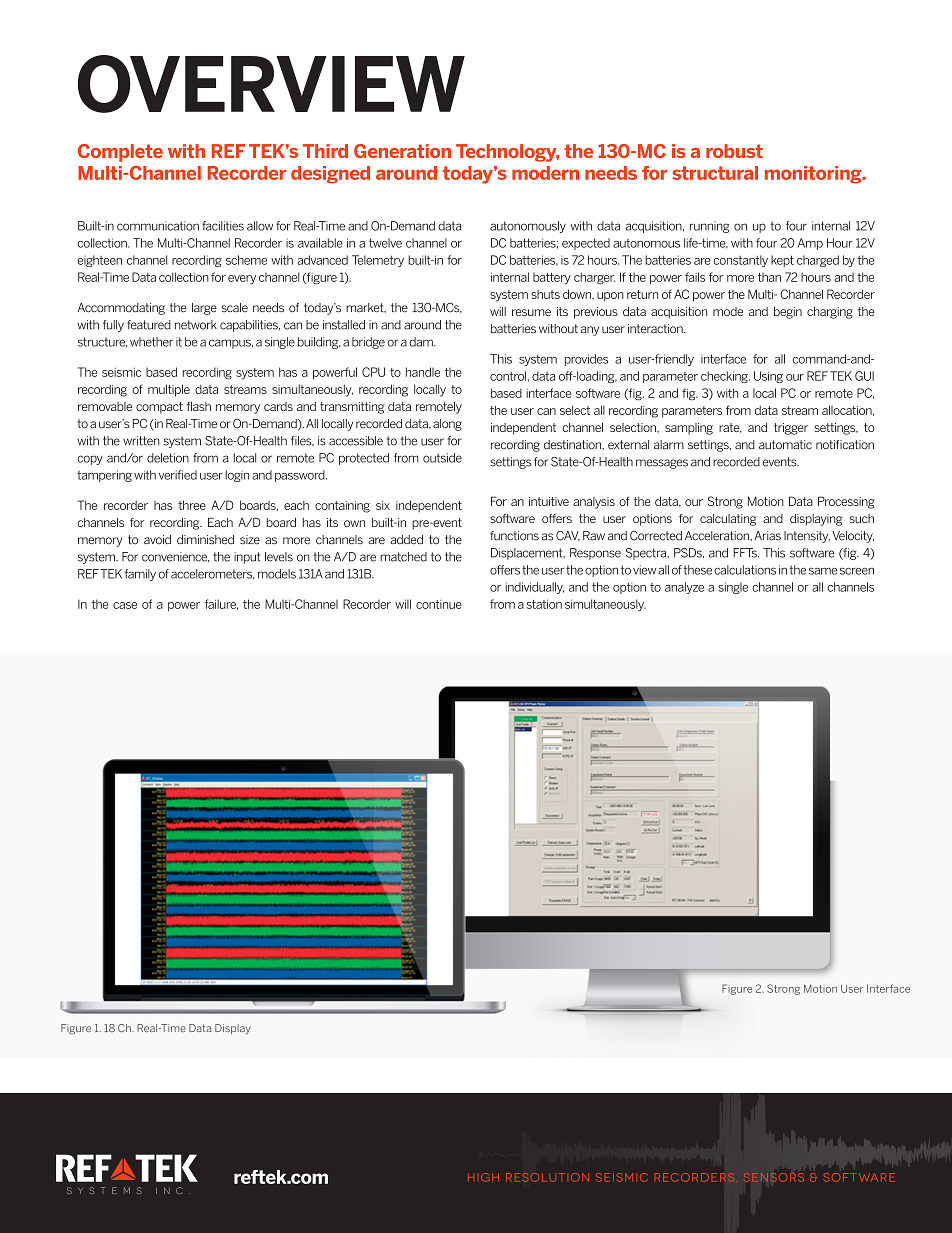 Image resolution: width=952 pixels, height=1233 pixels. I want to click on continue, so click(439, 604).
